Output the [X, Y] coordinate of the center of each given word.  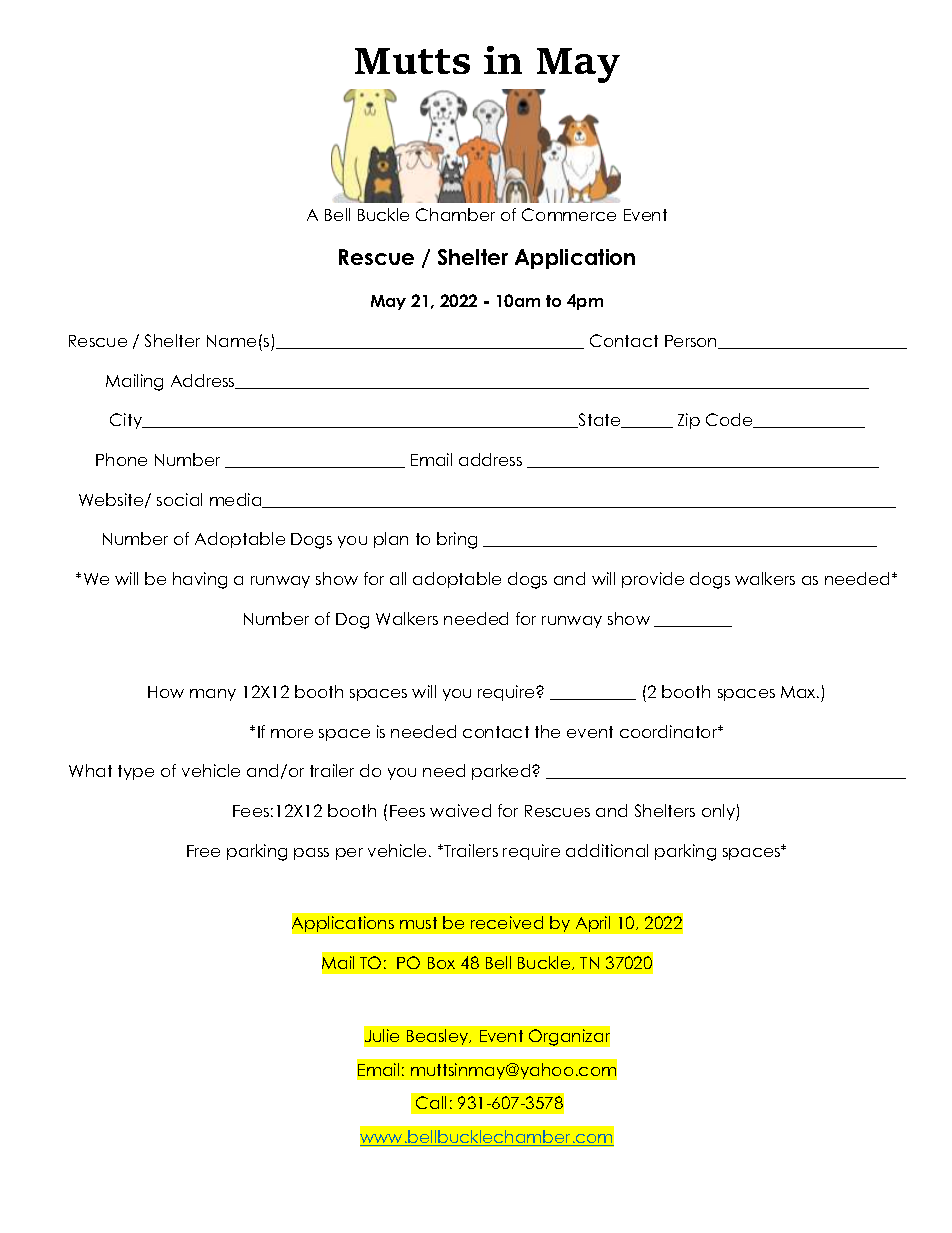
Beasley [439, 1037]
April [593, 924]
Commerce [569, 214]
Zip [689, 421]
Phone [121, 459]
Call [431, 1102]
